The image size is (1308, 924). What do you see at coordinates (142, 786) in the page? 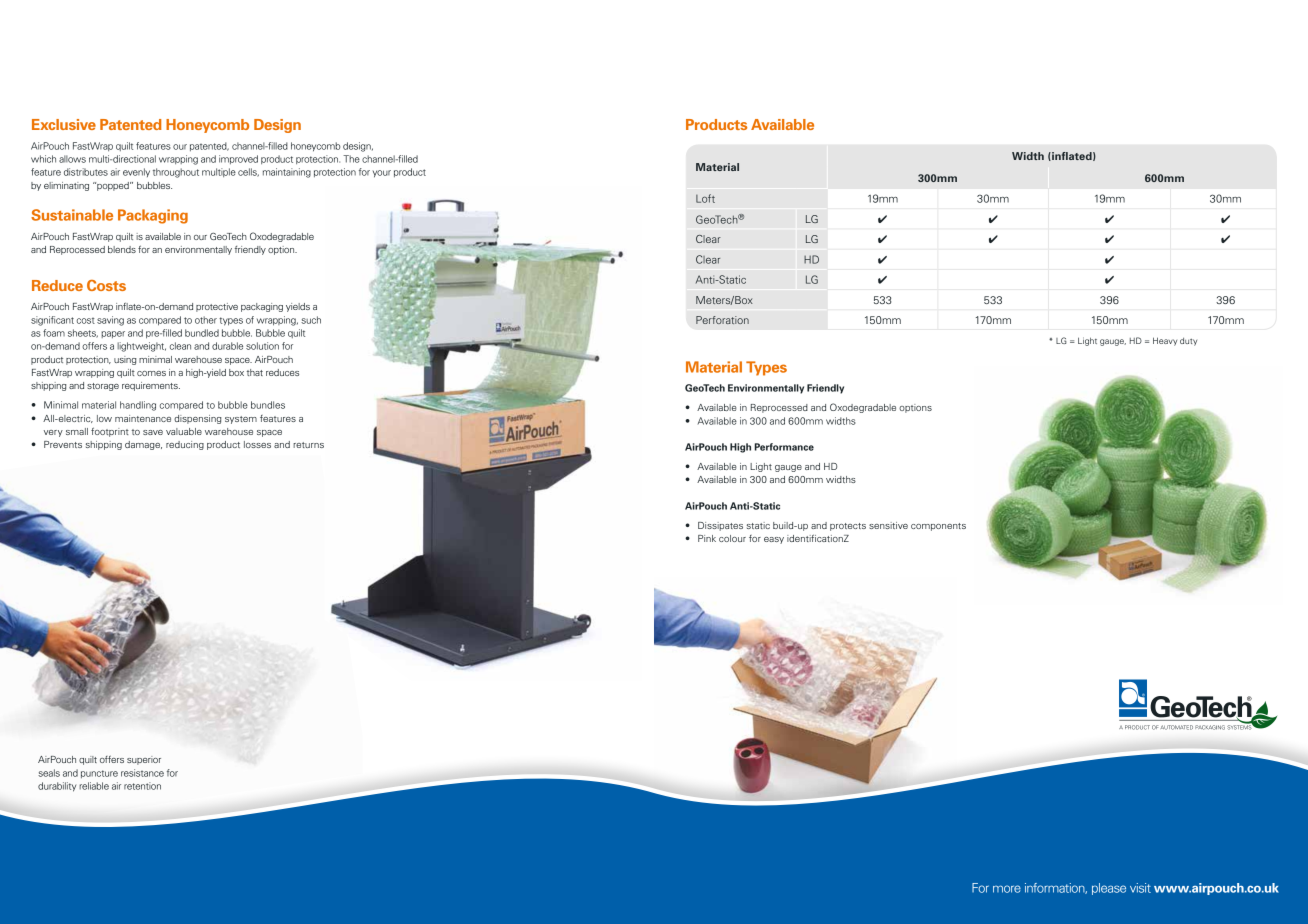
I see `retention` at bounding box center [142, 786].
